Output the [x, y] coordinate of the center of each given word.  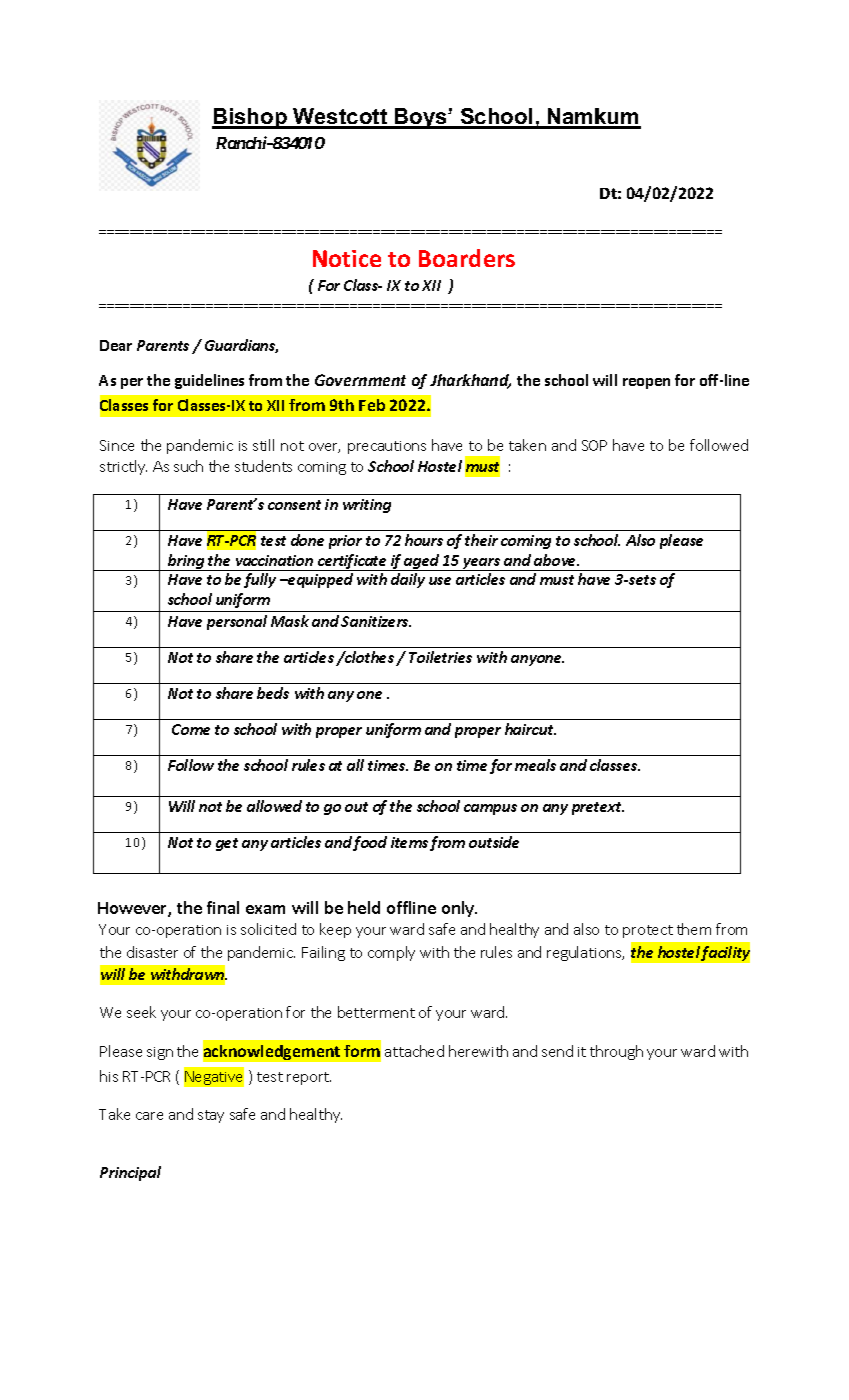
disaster [152, 952]
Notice [347, 258]
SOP [594, 445]
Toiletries [440, 657]
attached [414, 1051]
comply [391, 953]
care [149, 1116]
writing [367, 506]
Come [191, 729]
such [188, 466]
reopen [646, 383]
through [616, 1052]
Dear [116, 345]
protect [648, 931]
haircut [530, 729]
